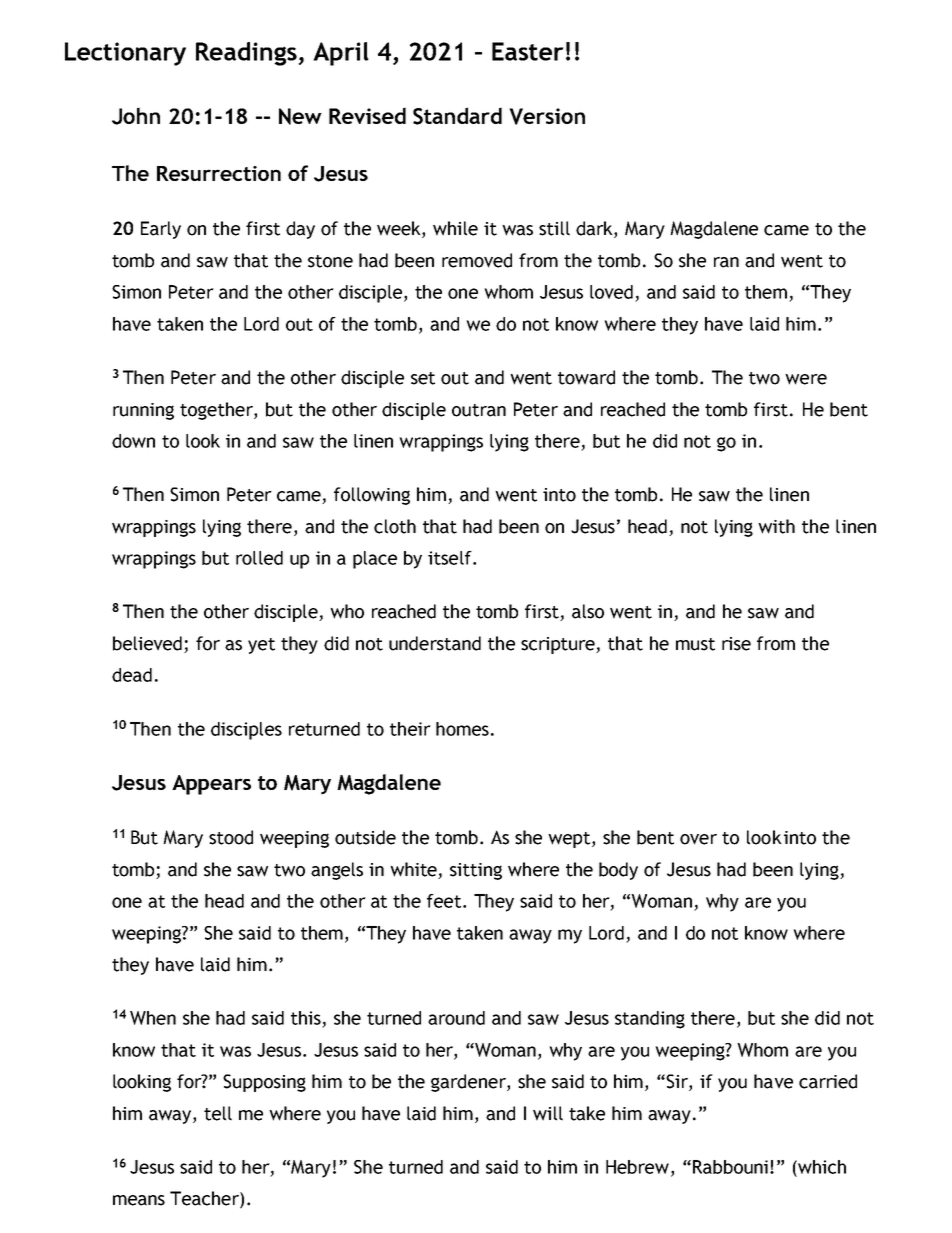 This page has height=1233, width=952. I want to click on Standard, so click(457, 116).
